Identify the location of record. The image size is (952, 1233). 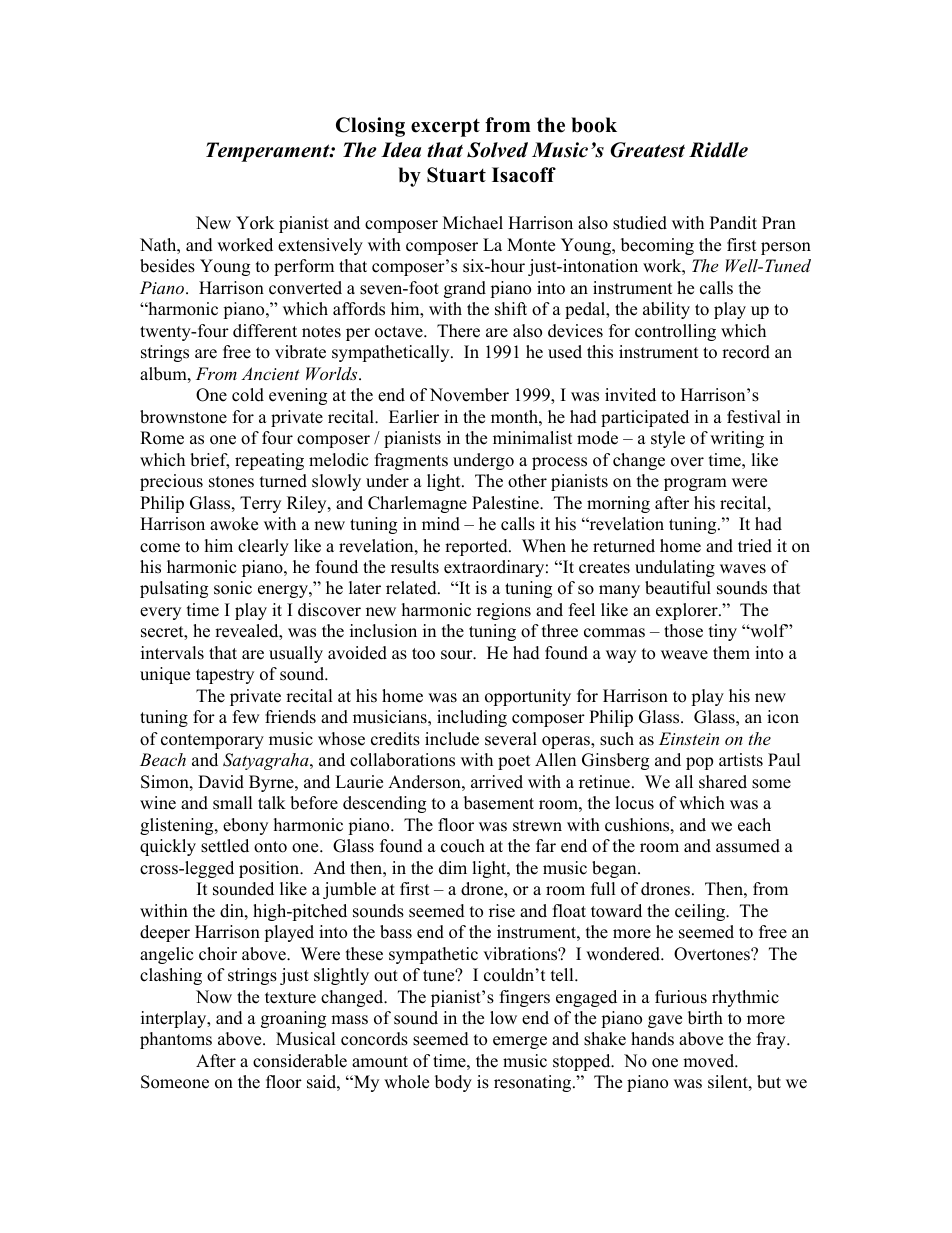
(746, 352).
